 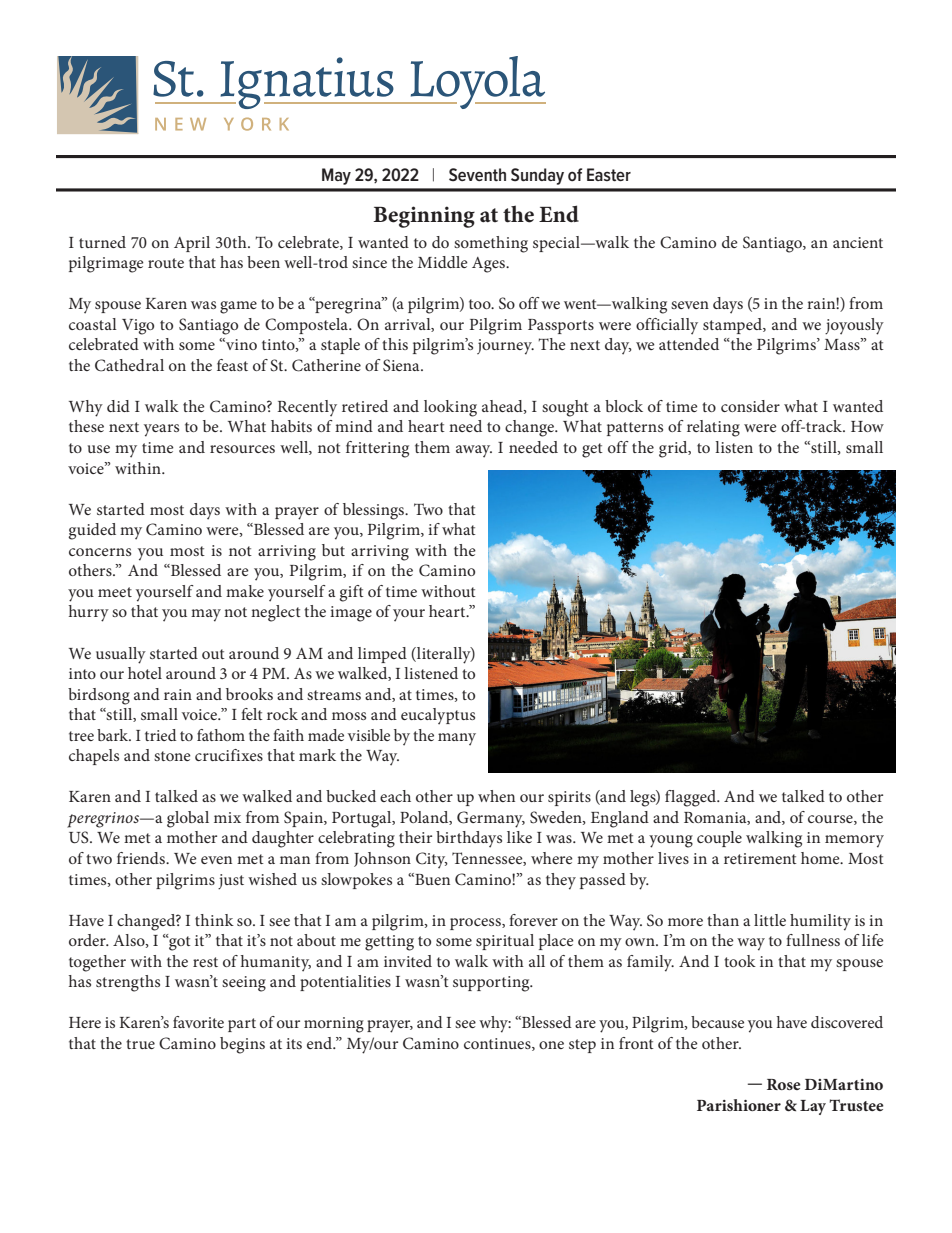 I want to click on friends, so click(x=142, y=858).
